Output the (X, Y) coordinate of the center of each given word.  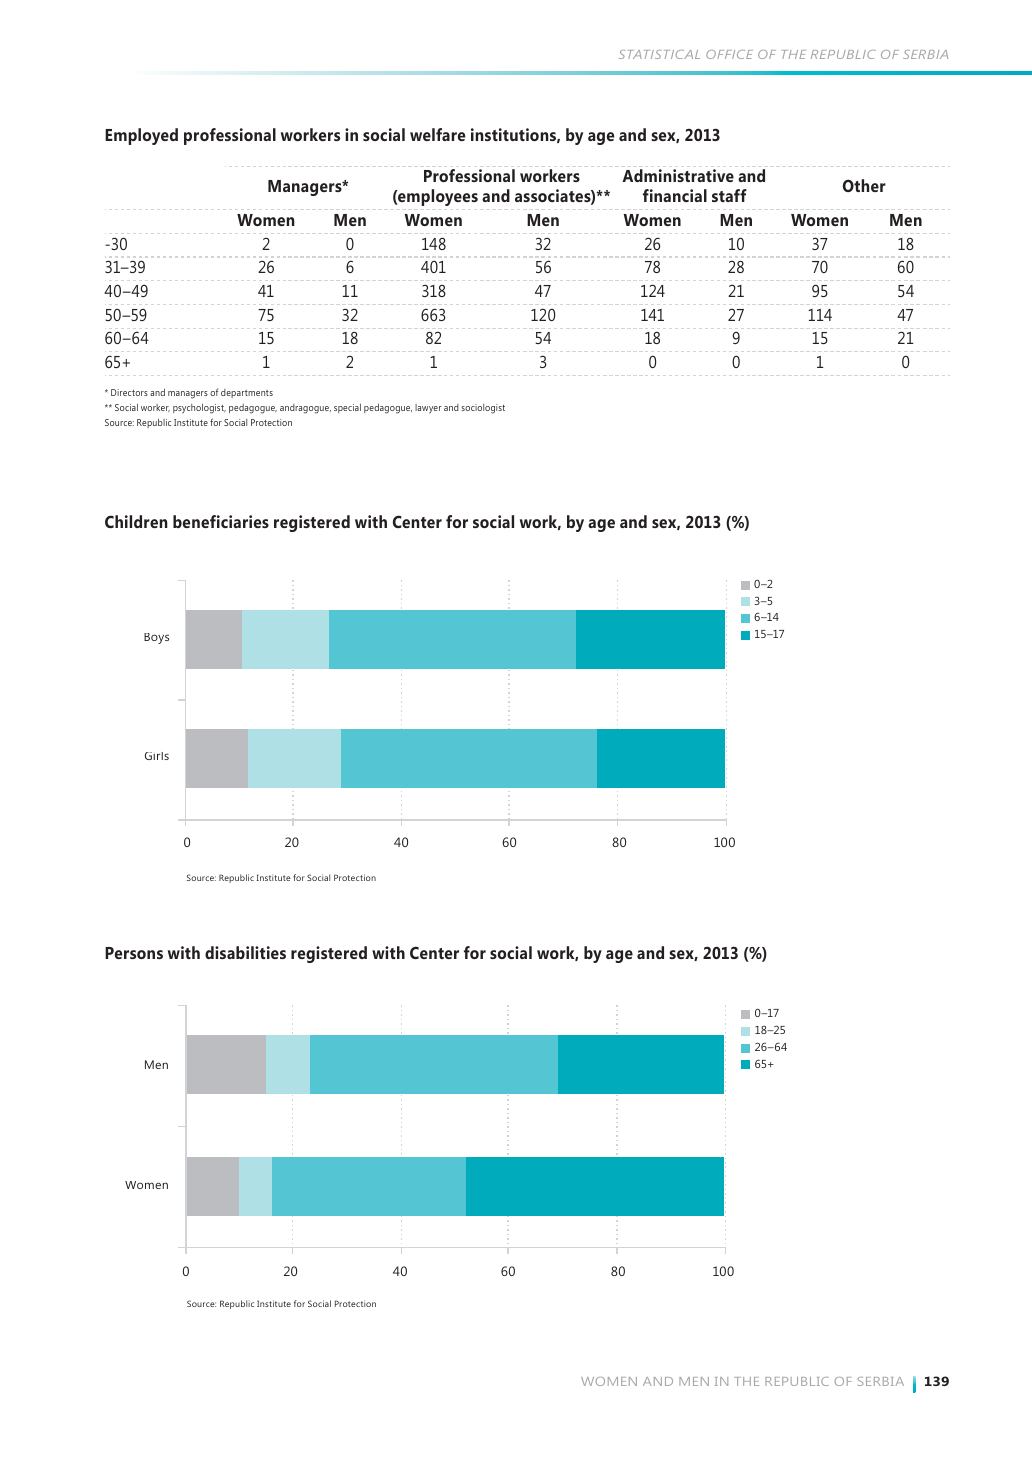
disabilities (245, 952)
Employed (141, 136)
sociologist (483, 409)
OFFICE (729, 54)
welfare (437, 134)
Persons (134, 953)
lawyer (428, 409)
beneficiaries (221, 521)
